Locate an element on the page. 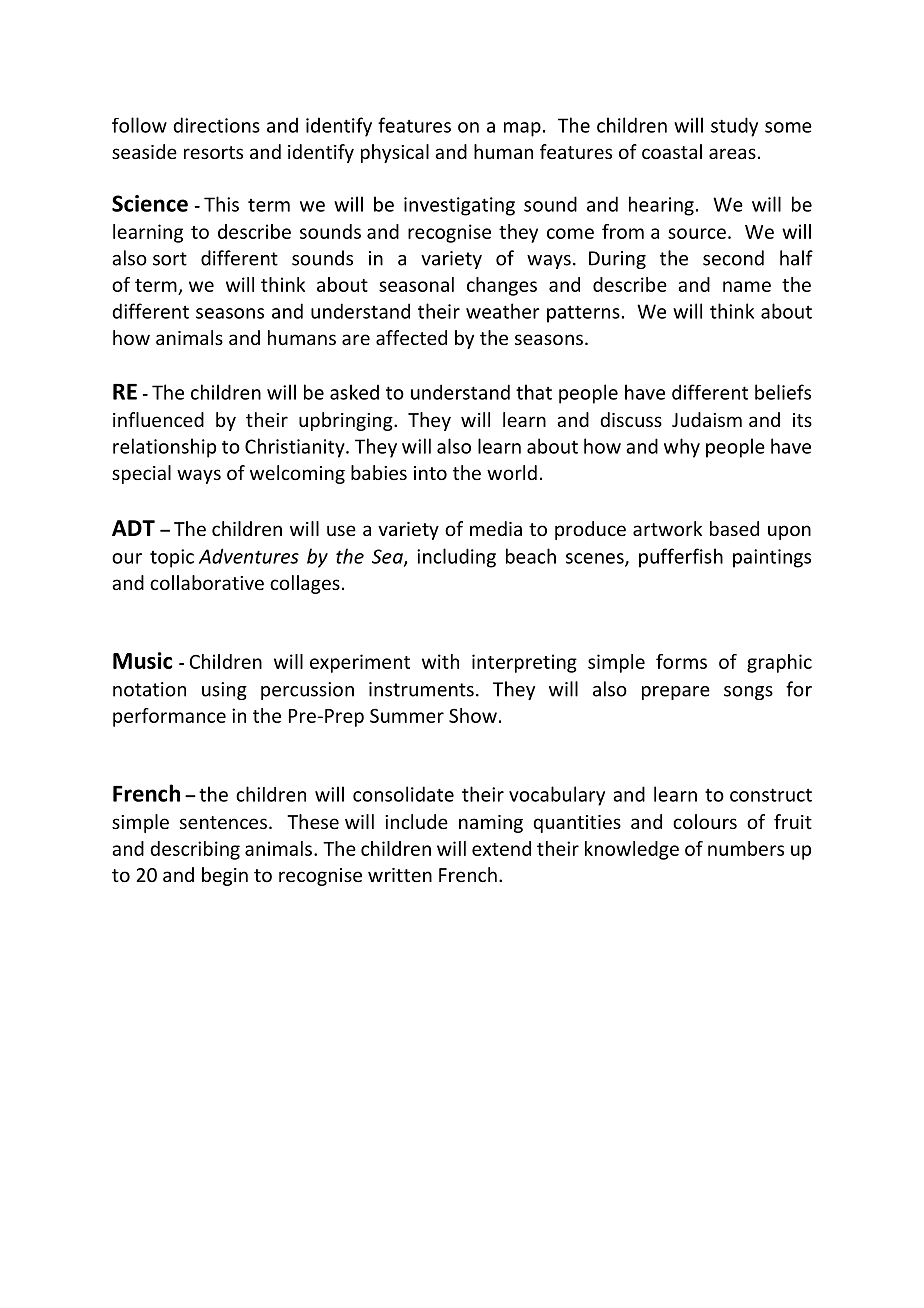  influenced is located at coordinates (158, 419).
